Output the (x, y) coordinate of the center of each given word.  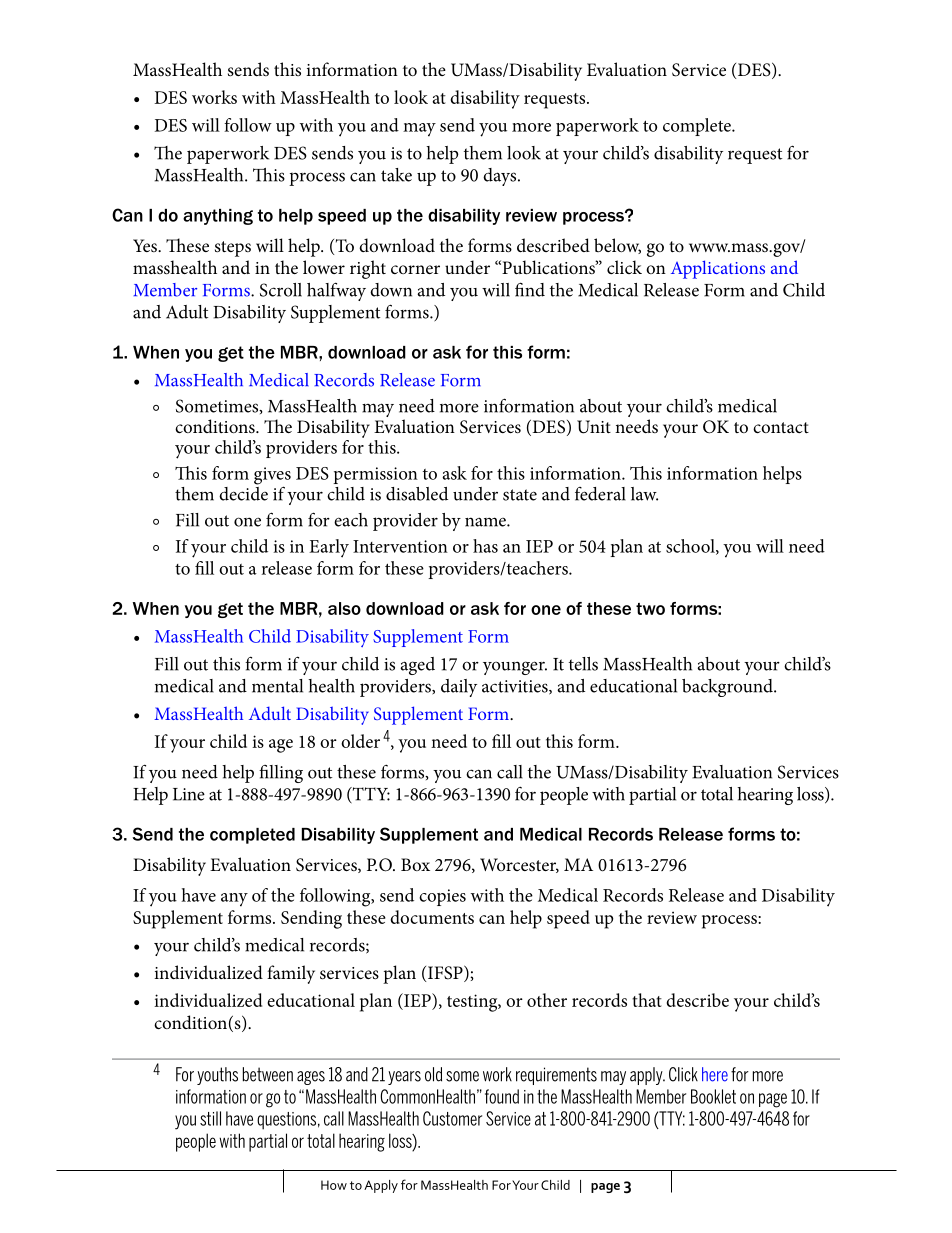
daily (459, 688)
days (501, 177)
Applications (718, 269)
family (291, 974)
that (647, 1000)
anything (218, 217)
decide (243, 492)
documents (432, 917)
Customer (452, 1118)
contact (781, 427)
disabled (417, 494)
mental (277, 686)
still (210, 1118)
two (650, 609)
